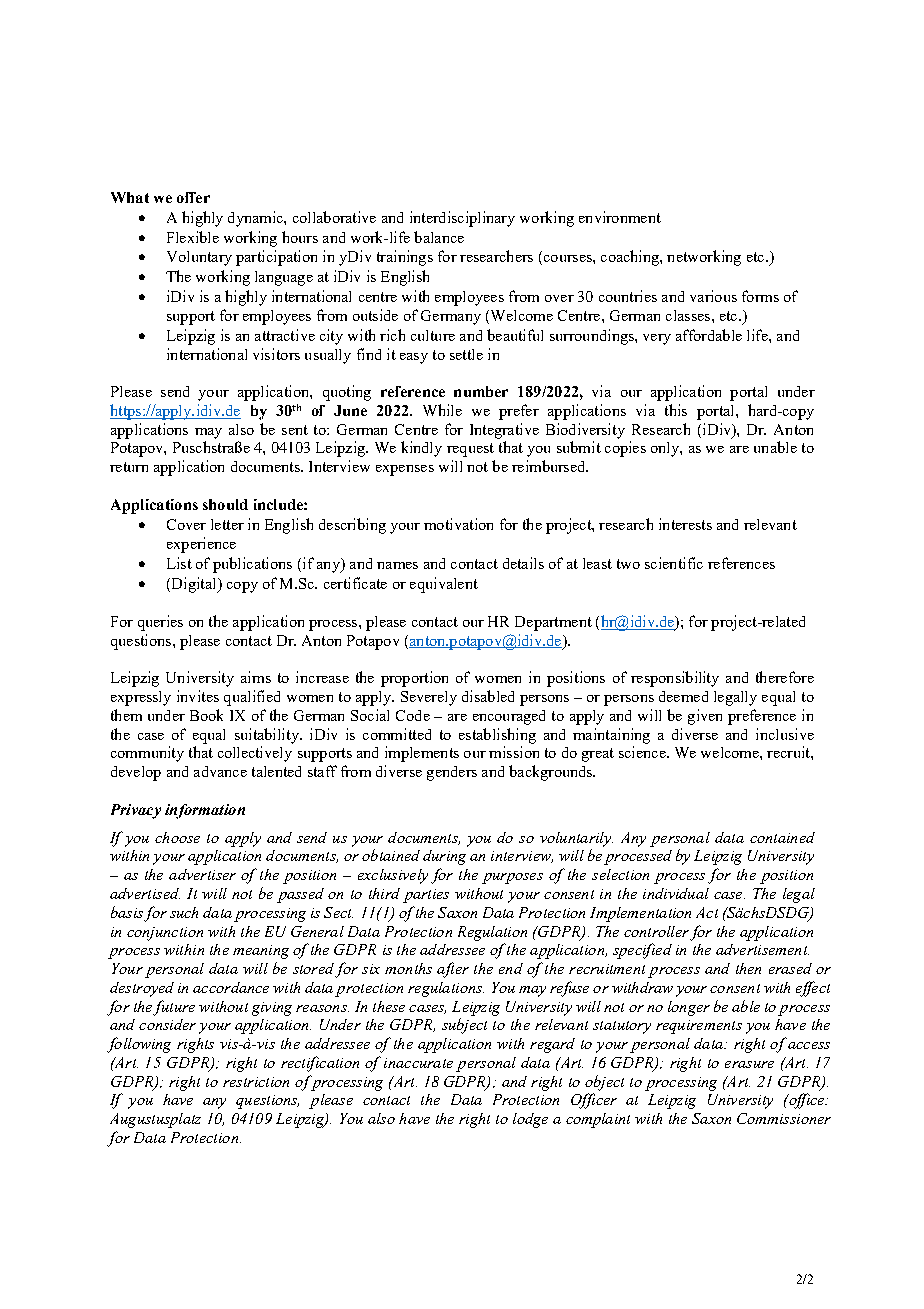 The width and height of the screenshot is (924, 1309). Describe the element at coordinates (418, 1063) in the screenshot. I see `inaccurate` at that location.
